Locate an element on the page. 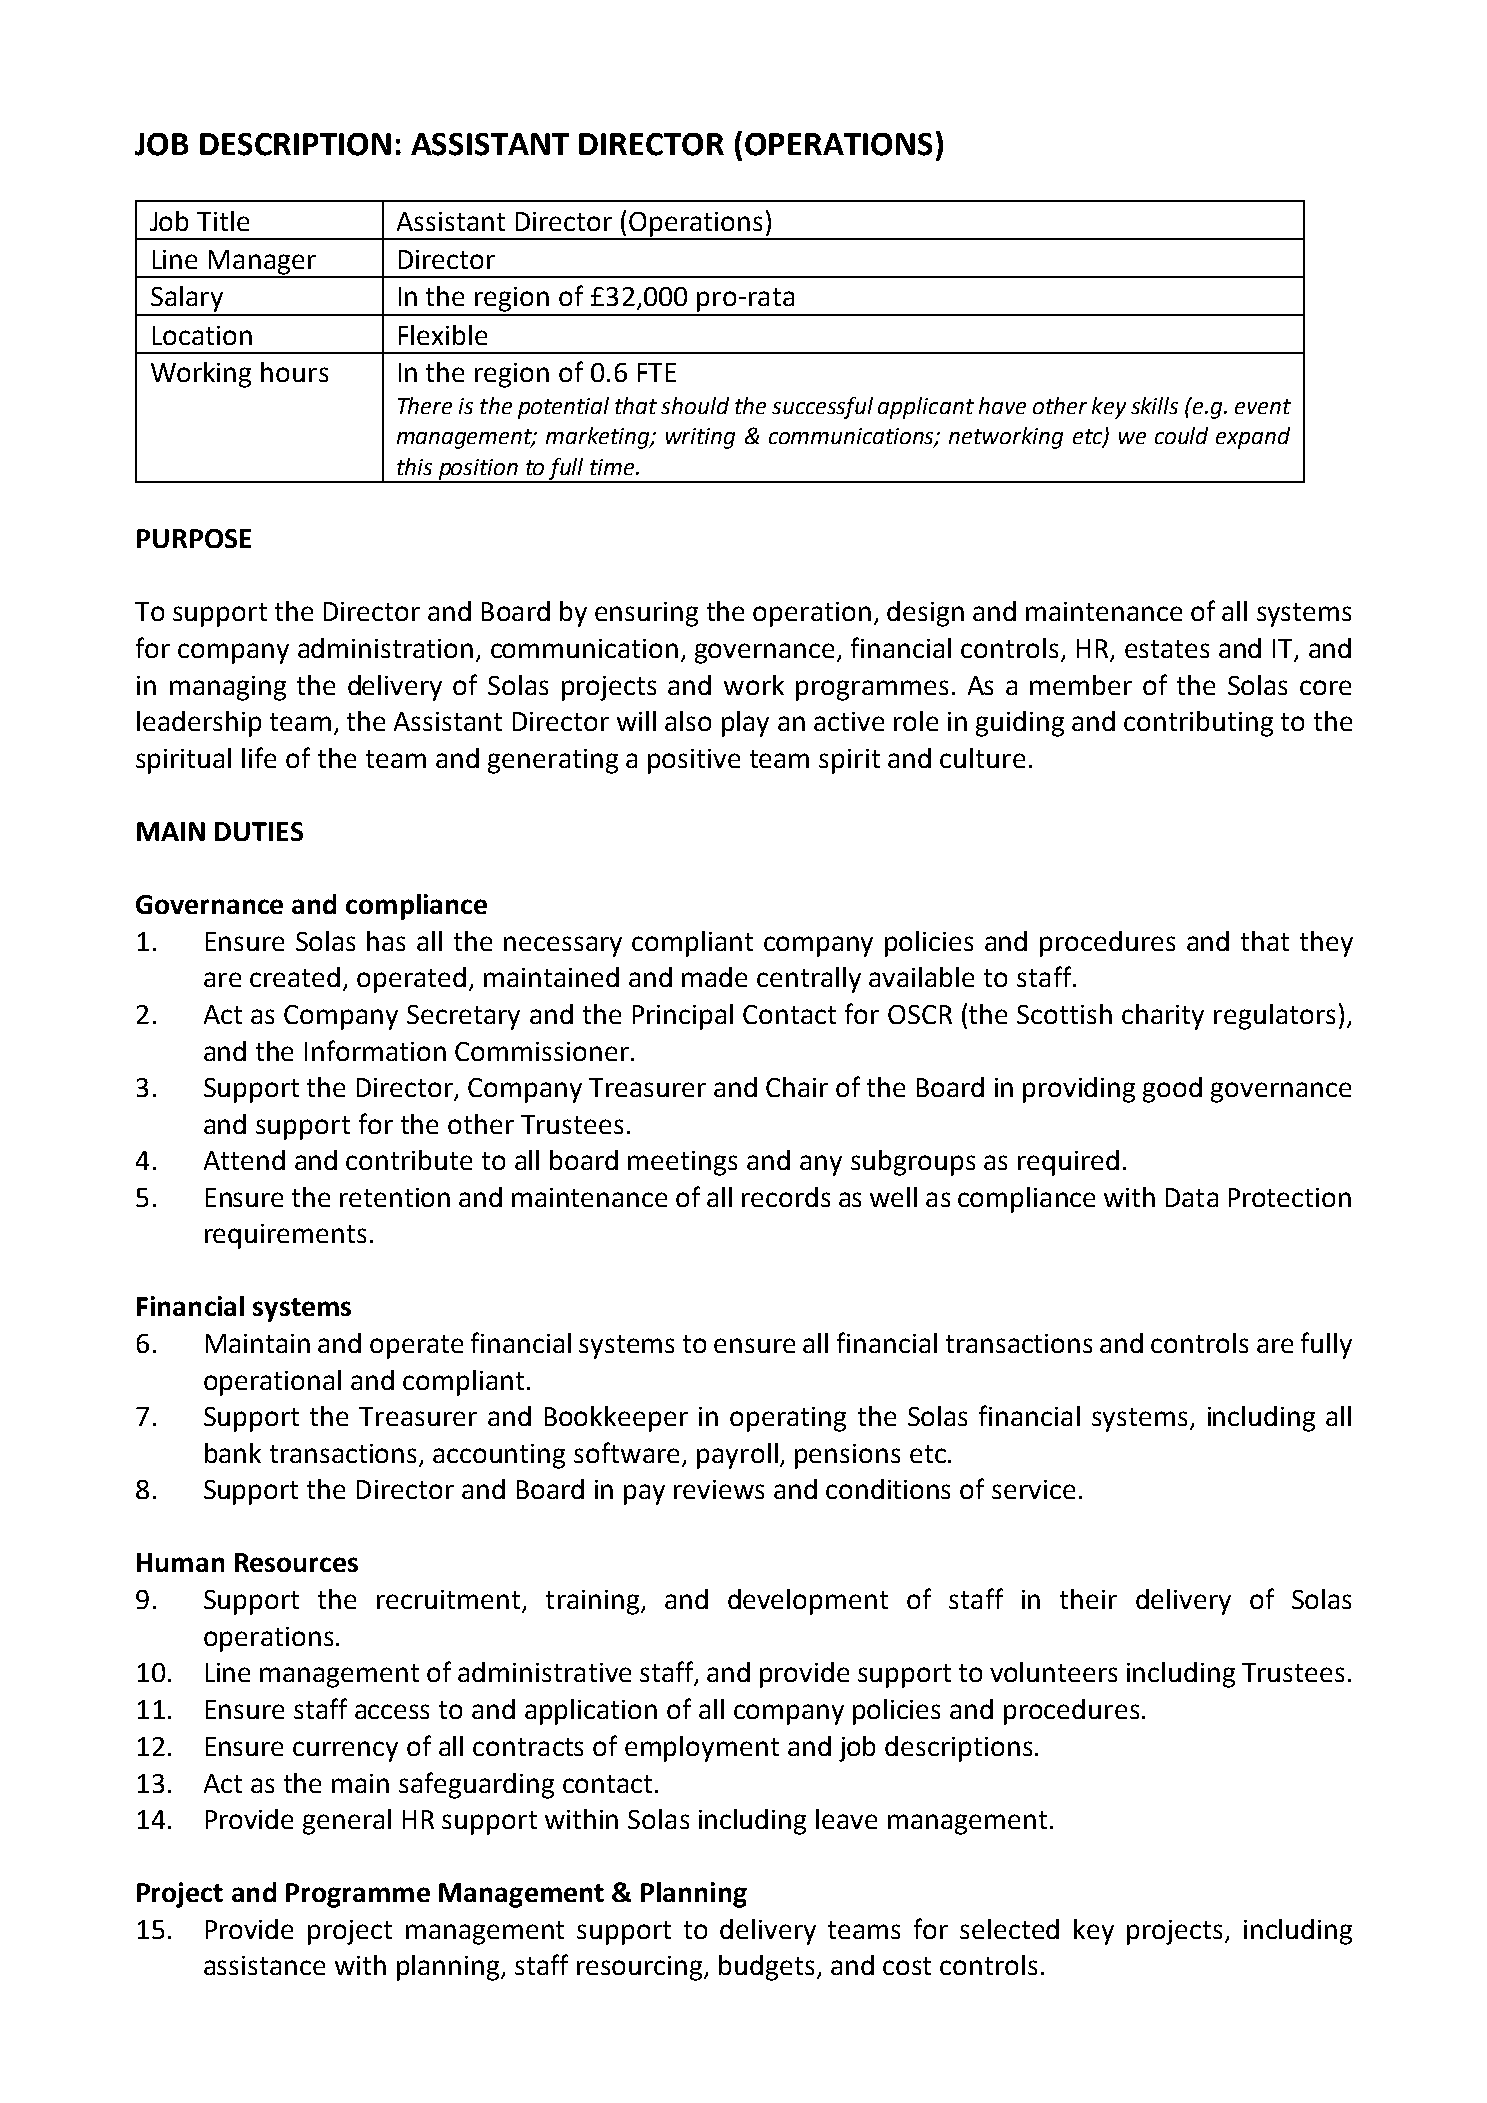 This page has width=1487, height=2103. FTE is located at coordinates (657, 372).
